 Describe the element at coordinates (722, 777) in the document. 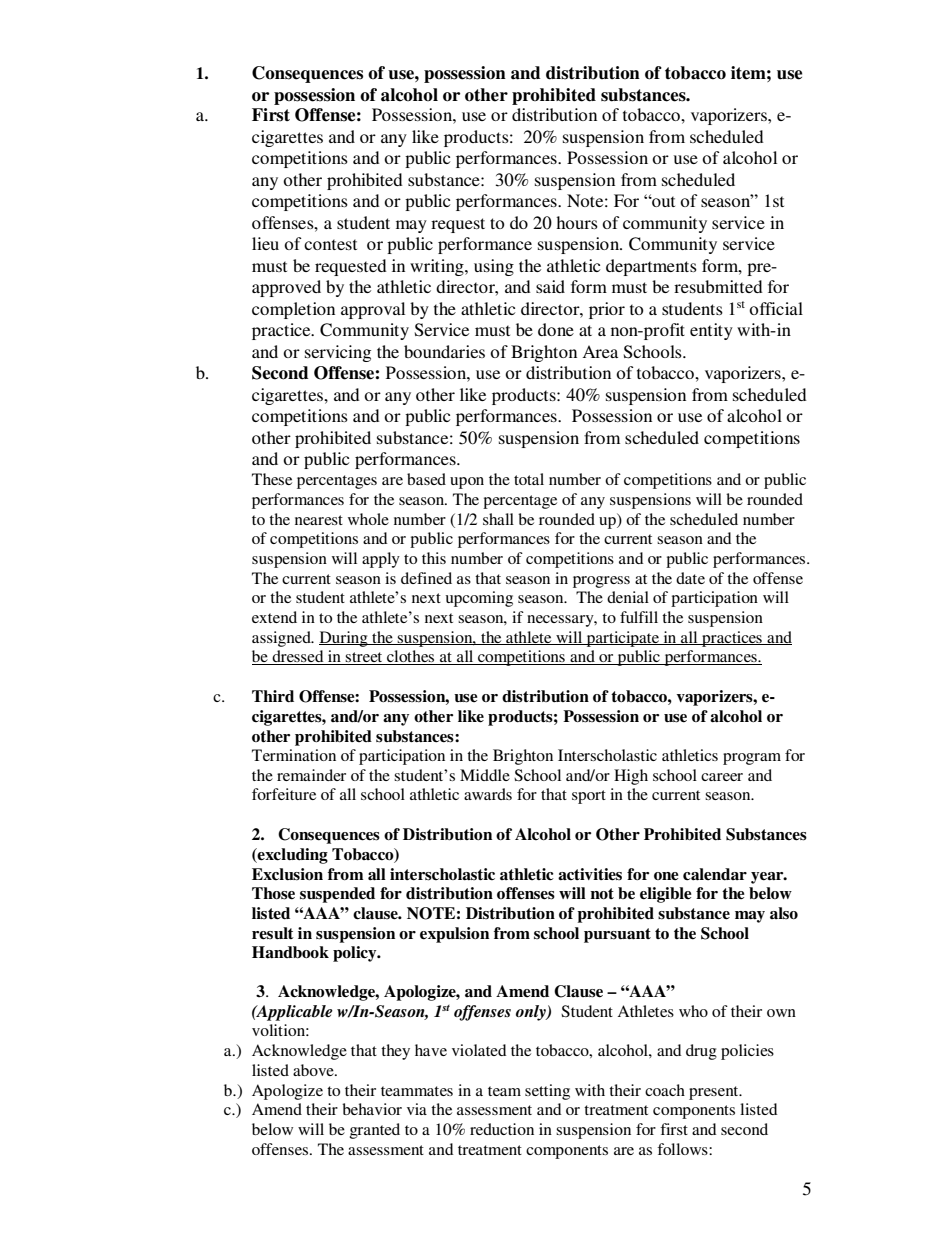

I see `career` at that location.
